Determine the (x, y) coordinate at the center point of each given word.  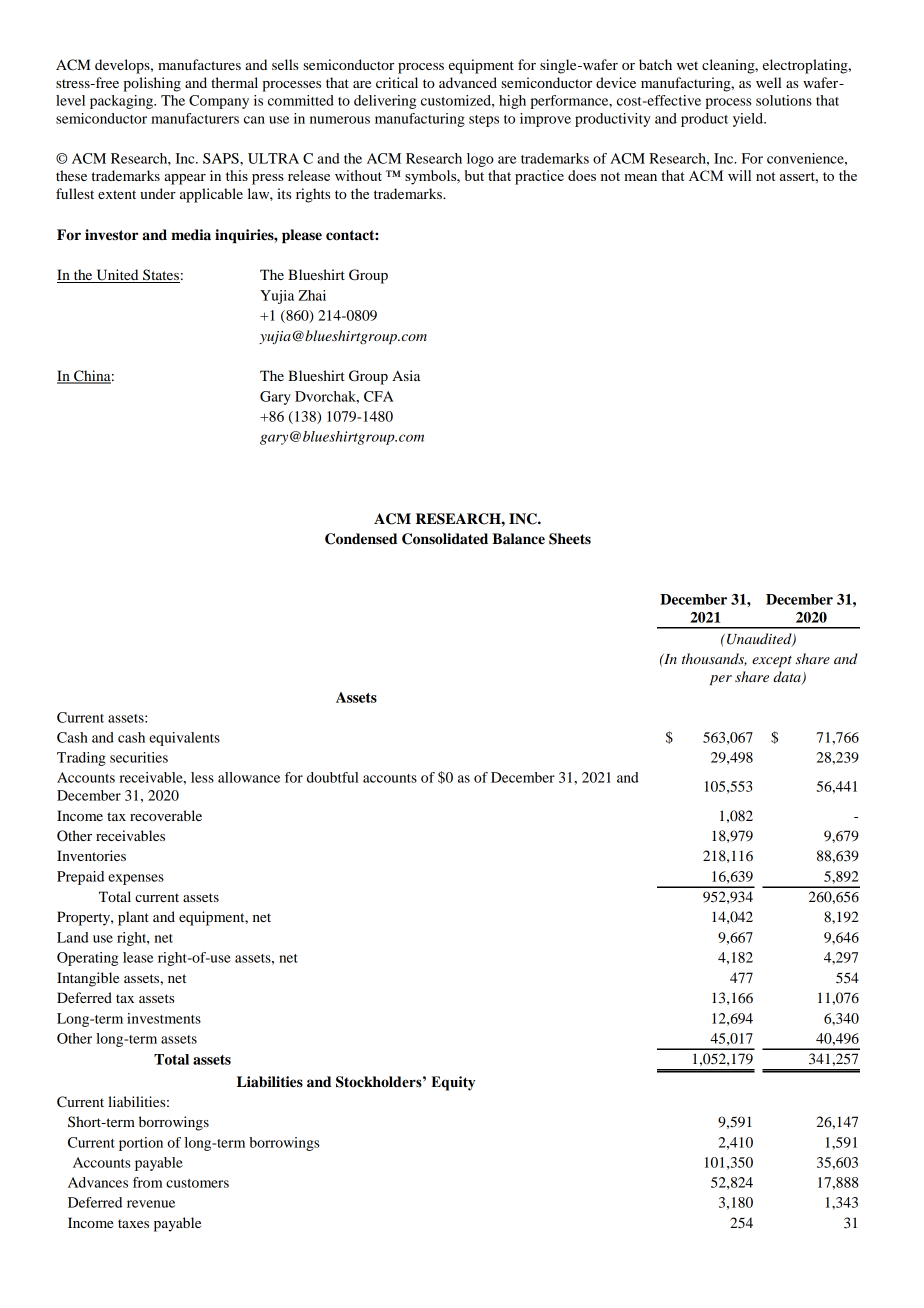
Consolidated (445, 539)
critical (397, 82)
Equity (453, 1083)
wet (687, 65)
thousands (714, 659)
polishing (152, 84)
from (147, 1182)
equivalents (184, 739)
